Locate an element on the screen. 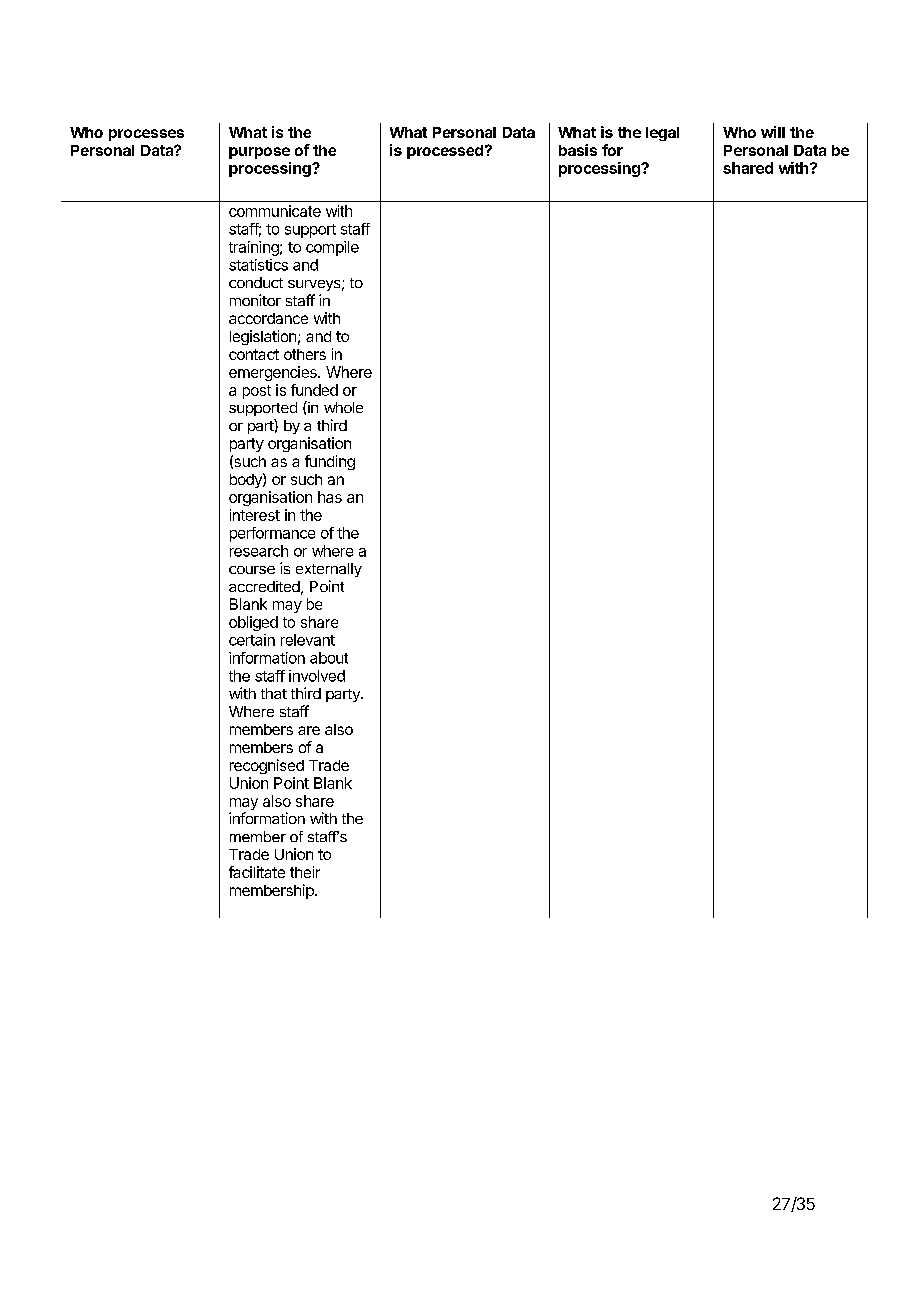  externally is located at coordinates (329, 570).
